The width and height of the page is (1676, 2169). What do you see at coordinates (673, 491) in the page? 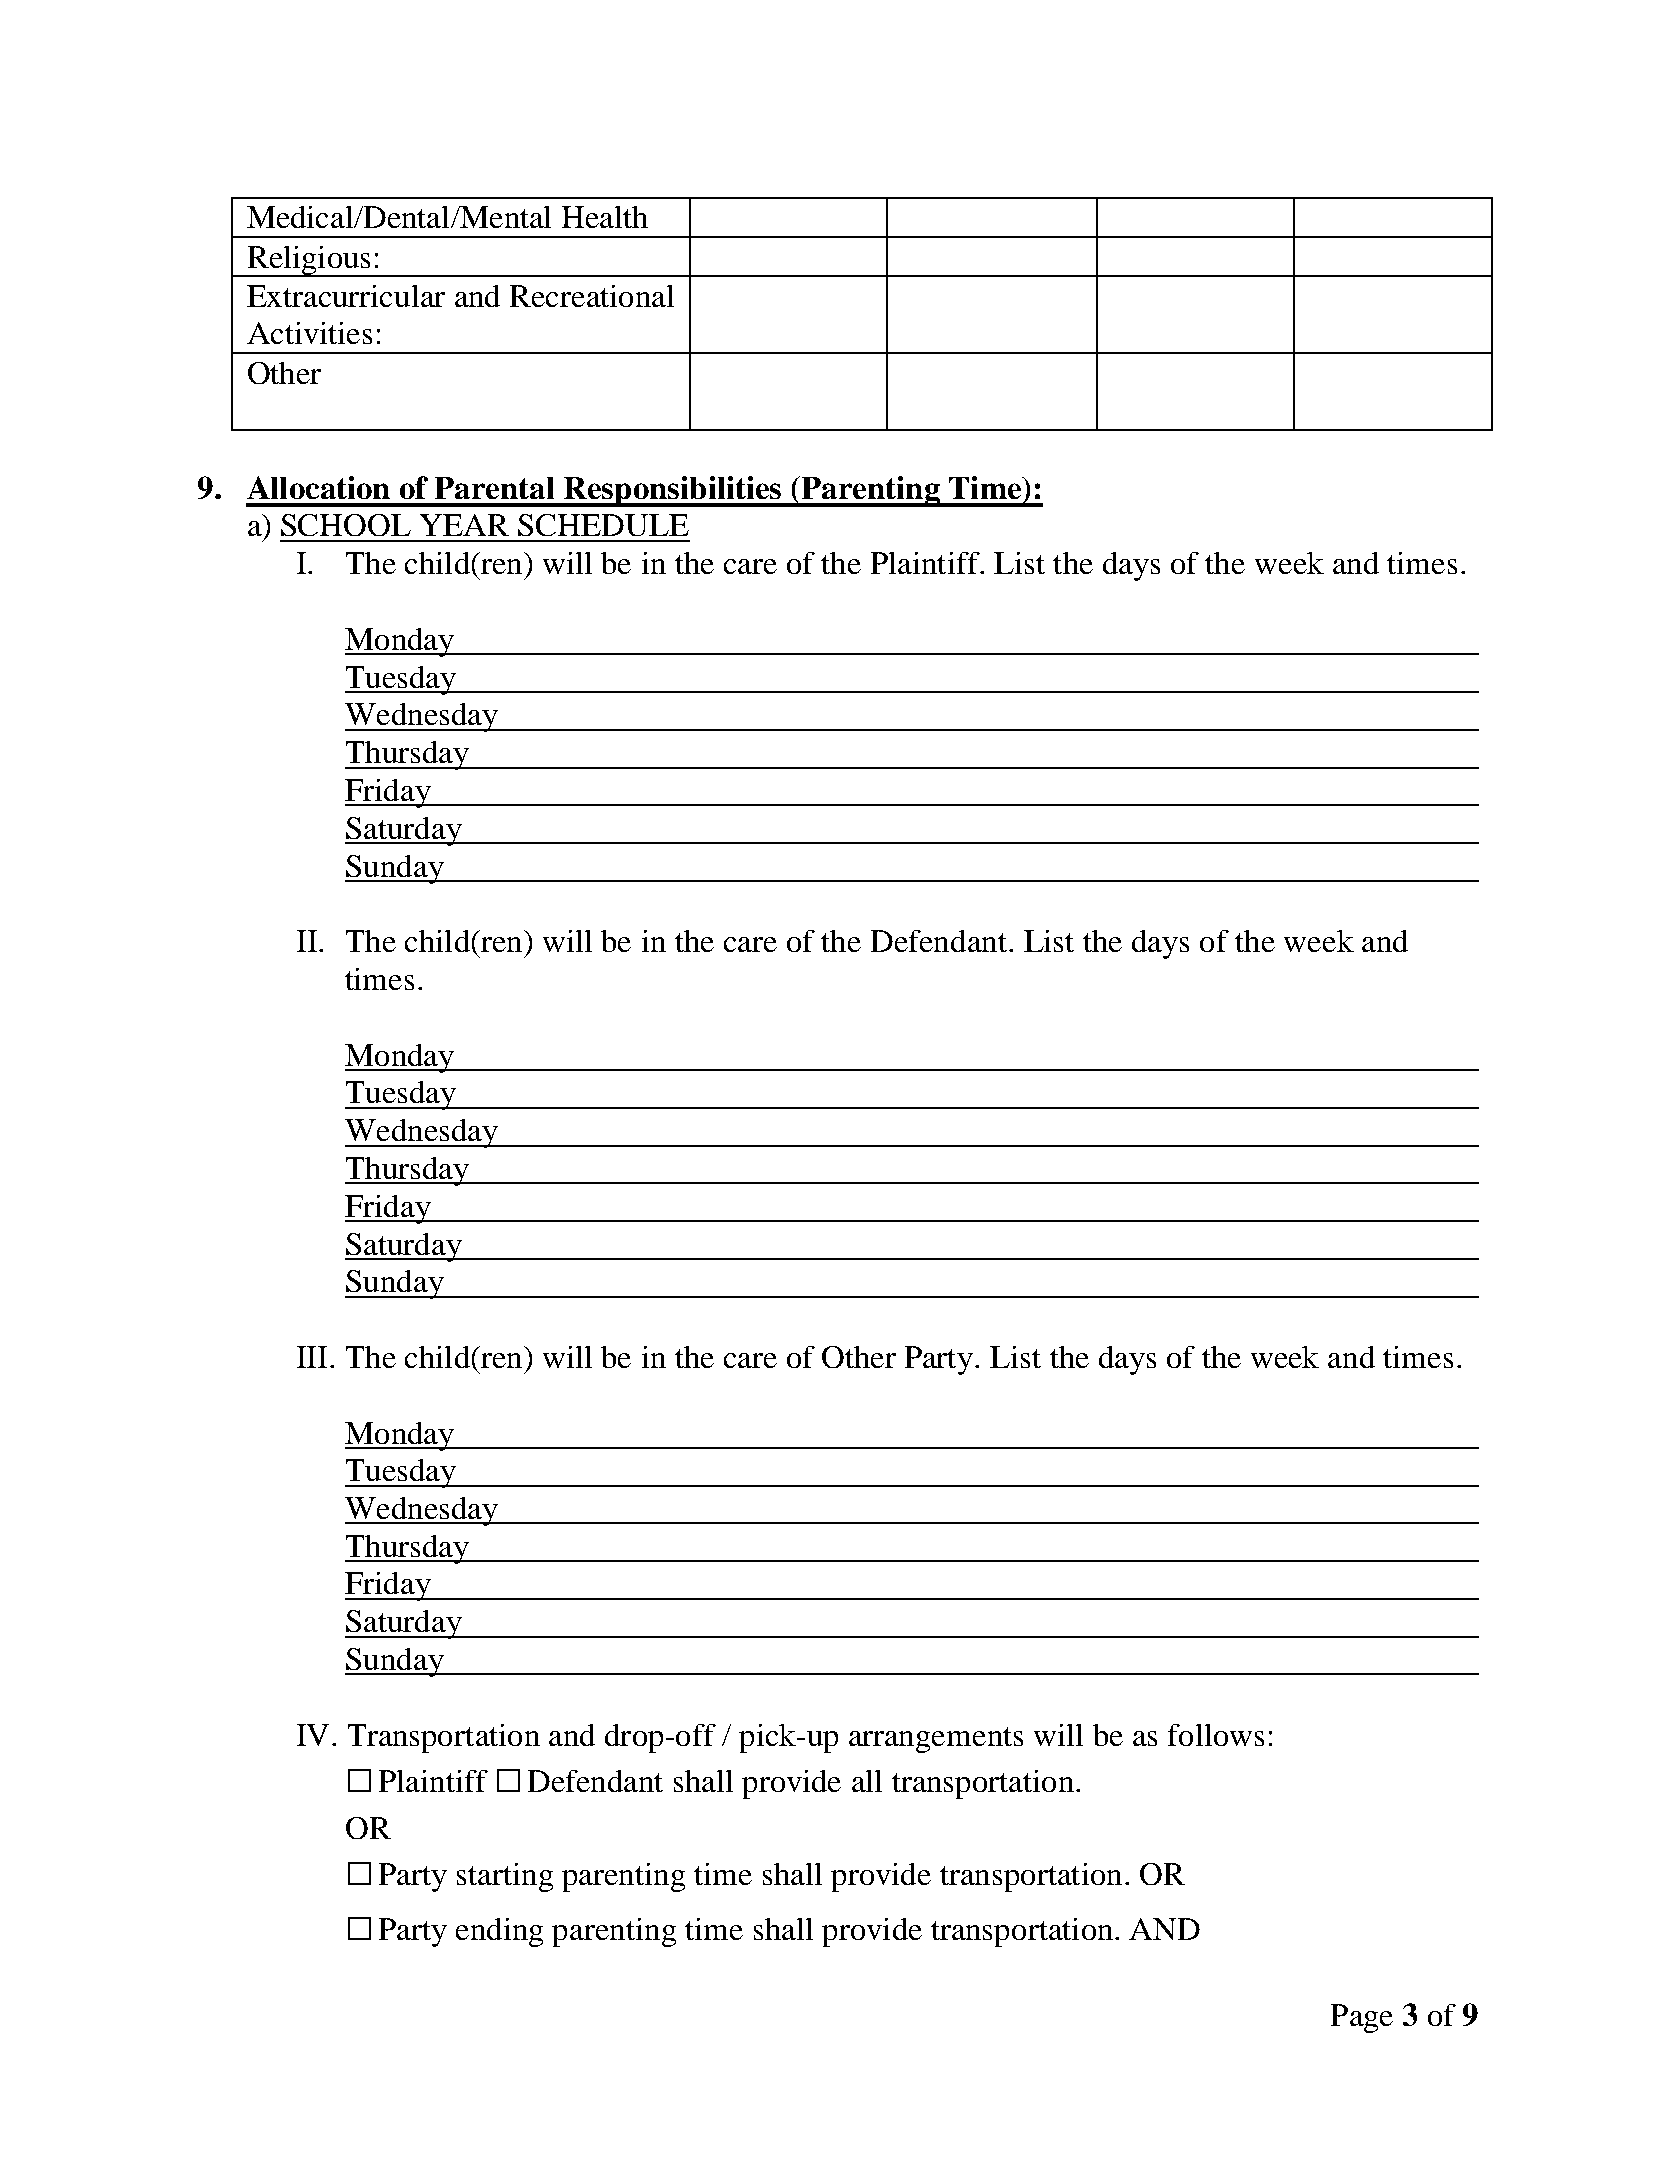
I see `Responsibilities` at bounding box center [673, 491].
